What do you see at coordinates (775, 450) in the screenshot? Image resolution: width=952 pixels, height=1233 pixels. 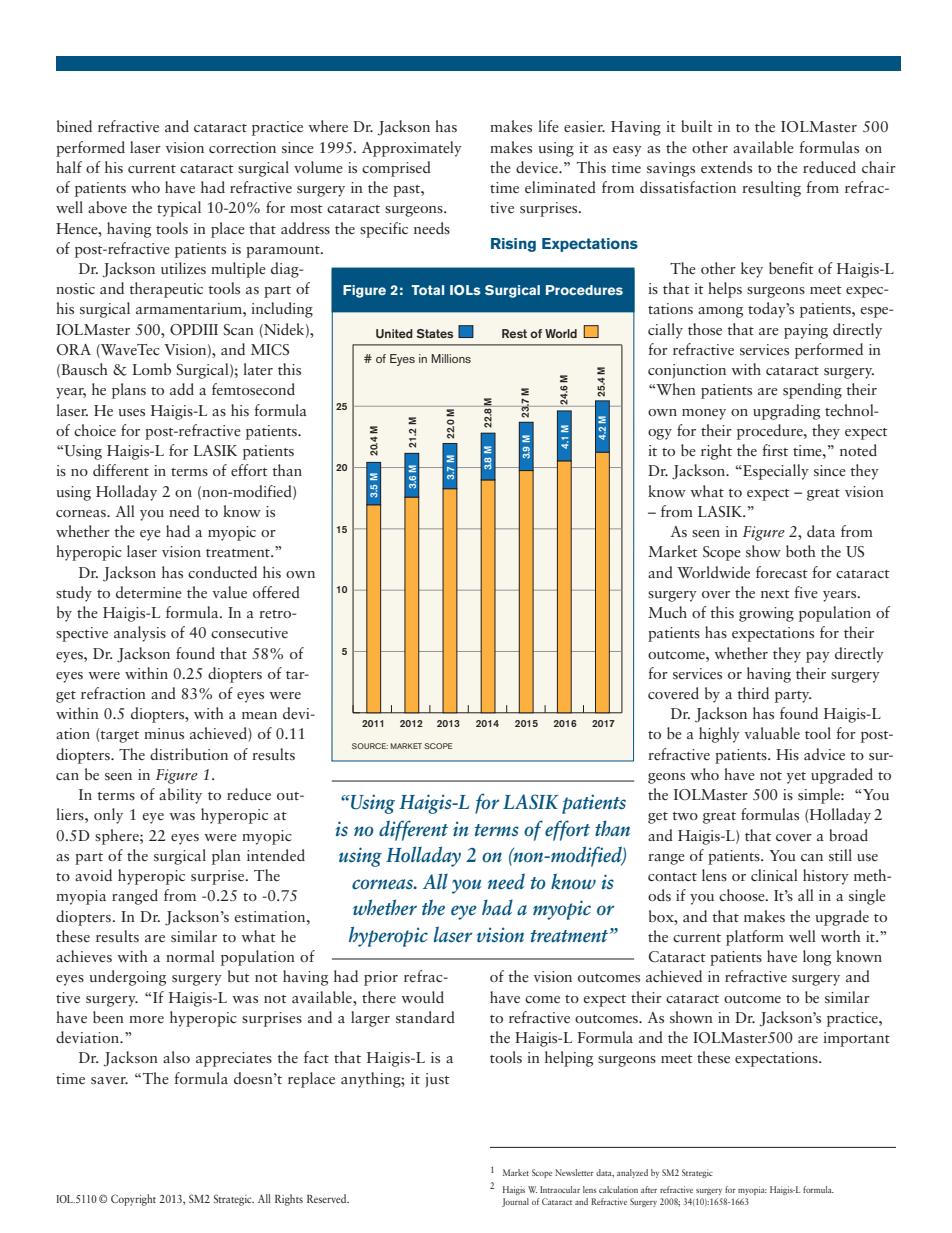 I see `first` at bounding box center [775, 450].
